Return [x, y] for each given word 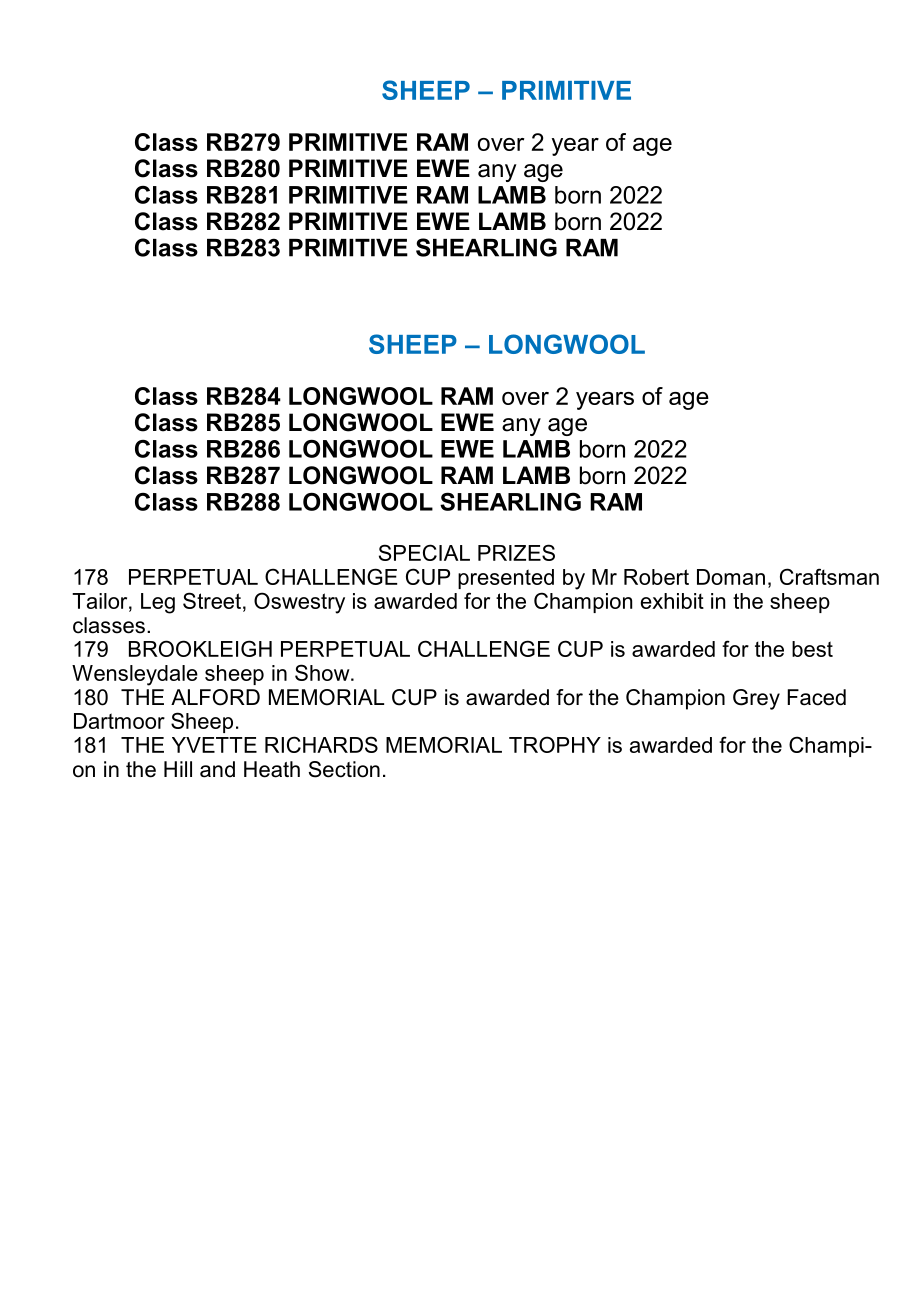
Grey [756, 699]
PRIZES [516, 552]
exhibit [672, 601]
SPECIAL [424, 552]
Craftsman [829, 576]
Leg [158, 603]
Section [344, 769]
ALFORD [215, 697]
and [217, 769]
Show [323, 672]
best [812, 649]
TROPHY [555, 744]
